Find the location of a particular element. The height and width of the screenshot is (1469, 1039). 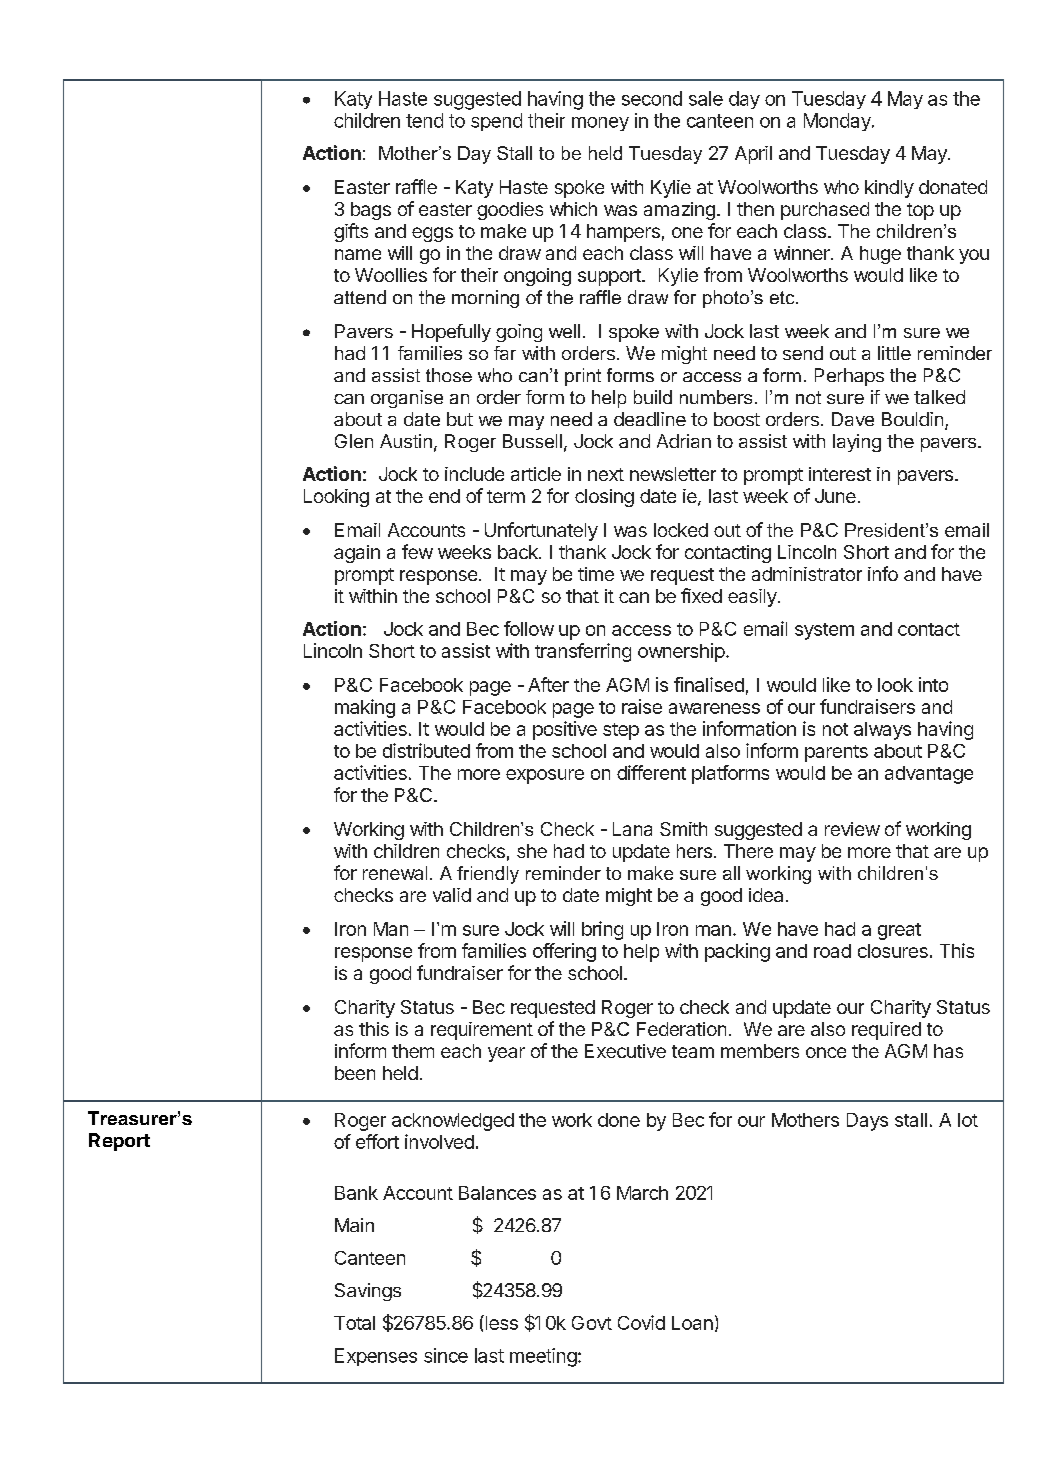

Monday is located at coordinates (838, 122).
